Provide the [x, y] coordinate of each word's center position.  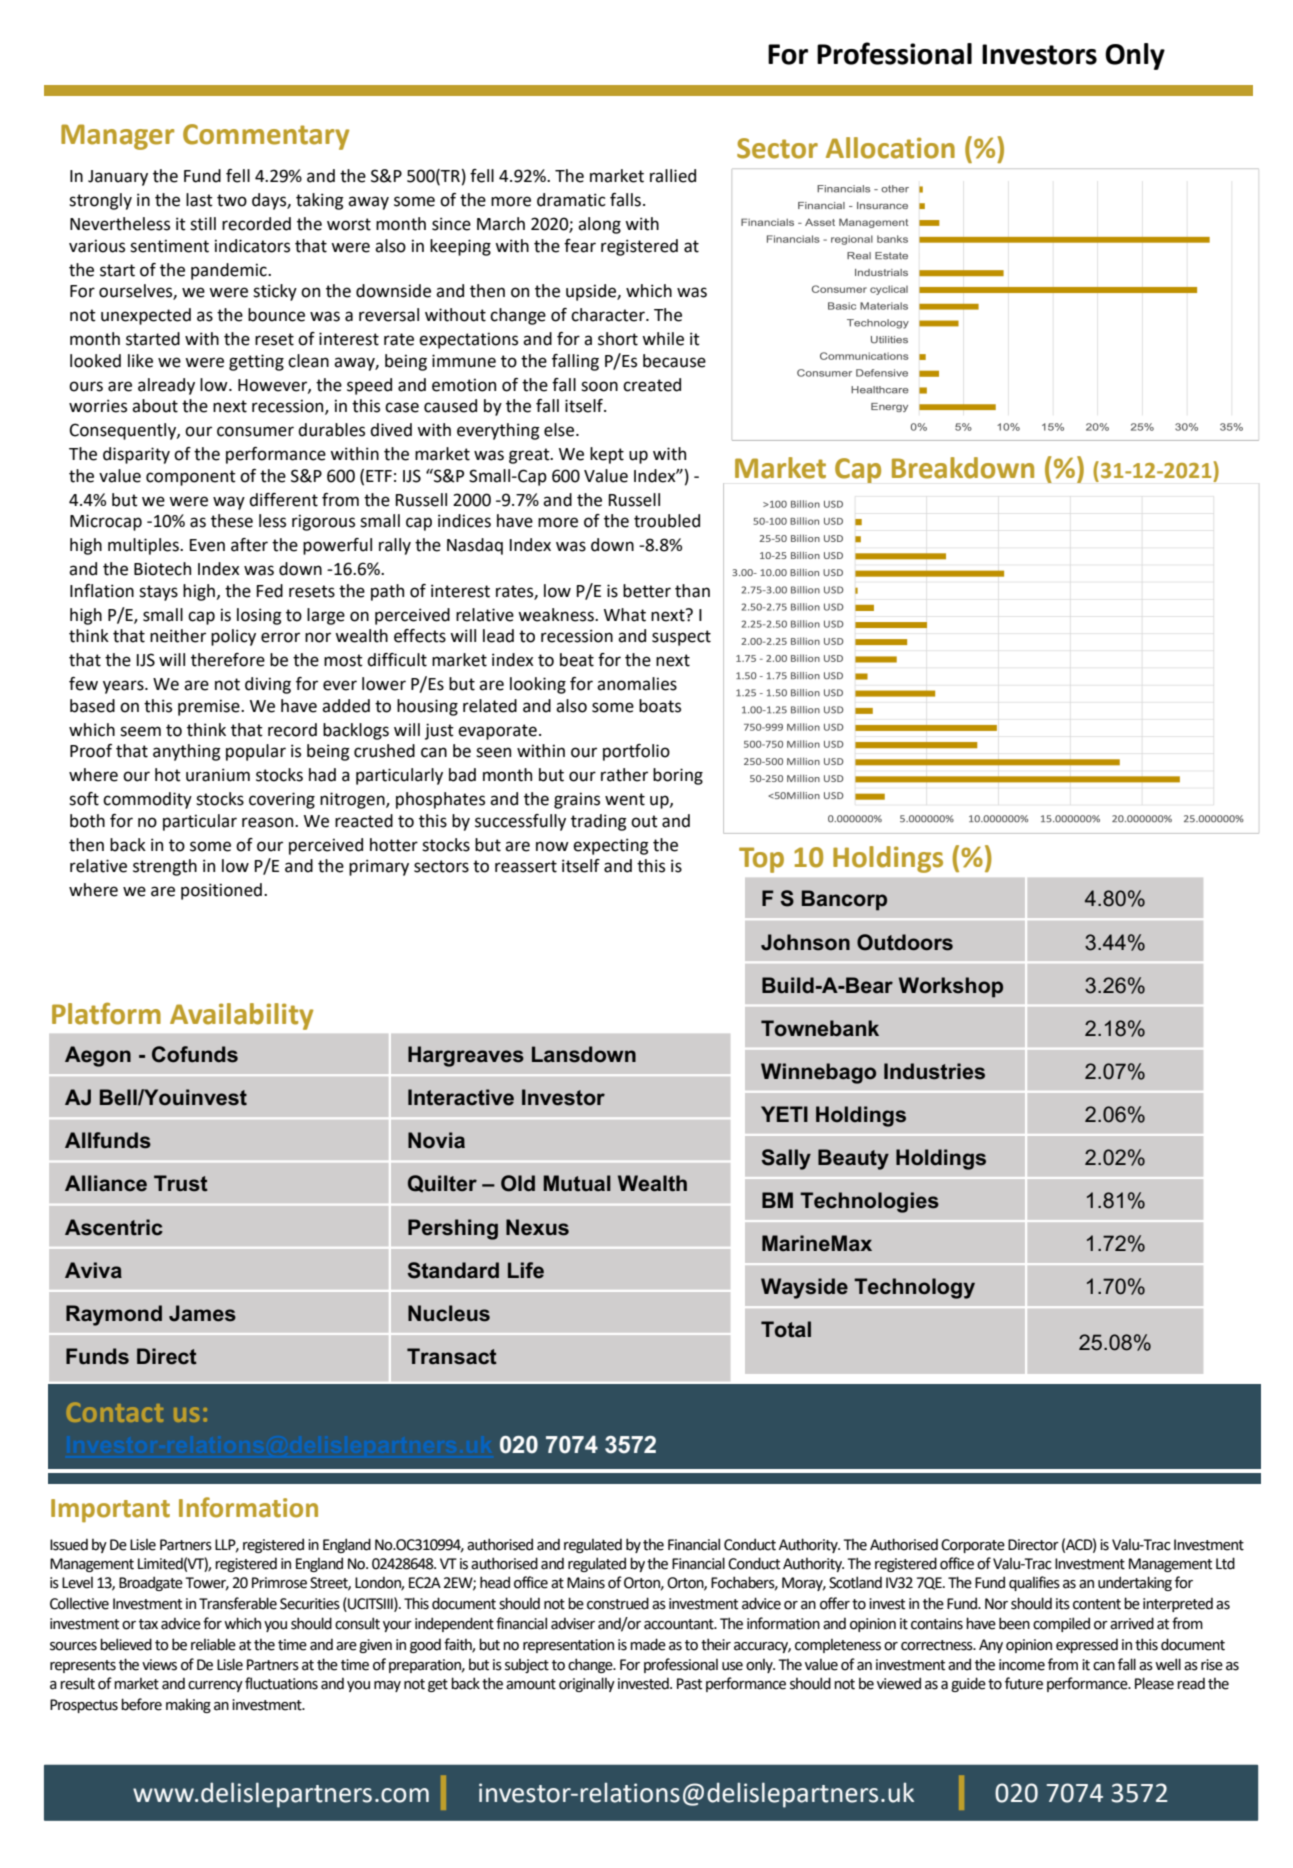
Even [207, 545]
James [202, 1313]
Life [526, 1270]
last [199, 200]
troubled [667, 521]
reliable [213, 1644]
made [648, 1644]
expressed [1087, 1646]
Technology [914, 1288]
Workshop [951, 987]
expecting [611, 846]
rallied [673, 176]
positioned [221, 891]
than [692, 591]
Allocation [890, 148]
